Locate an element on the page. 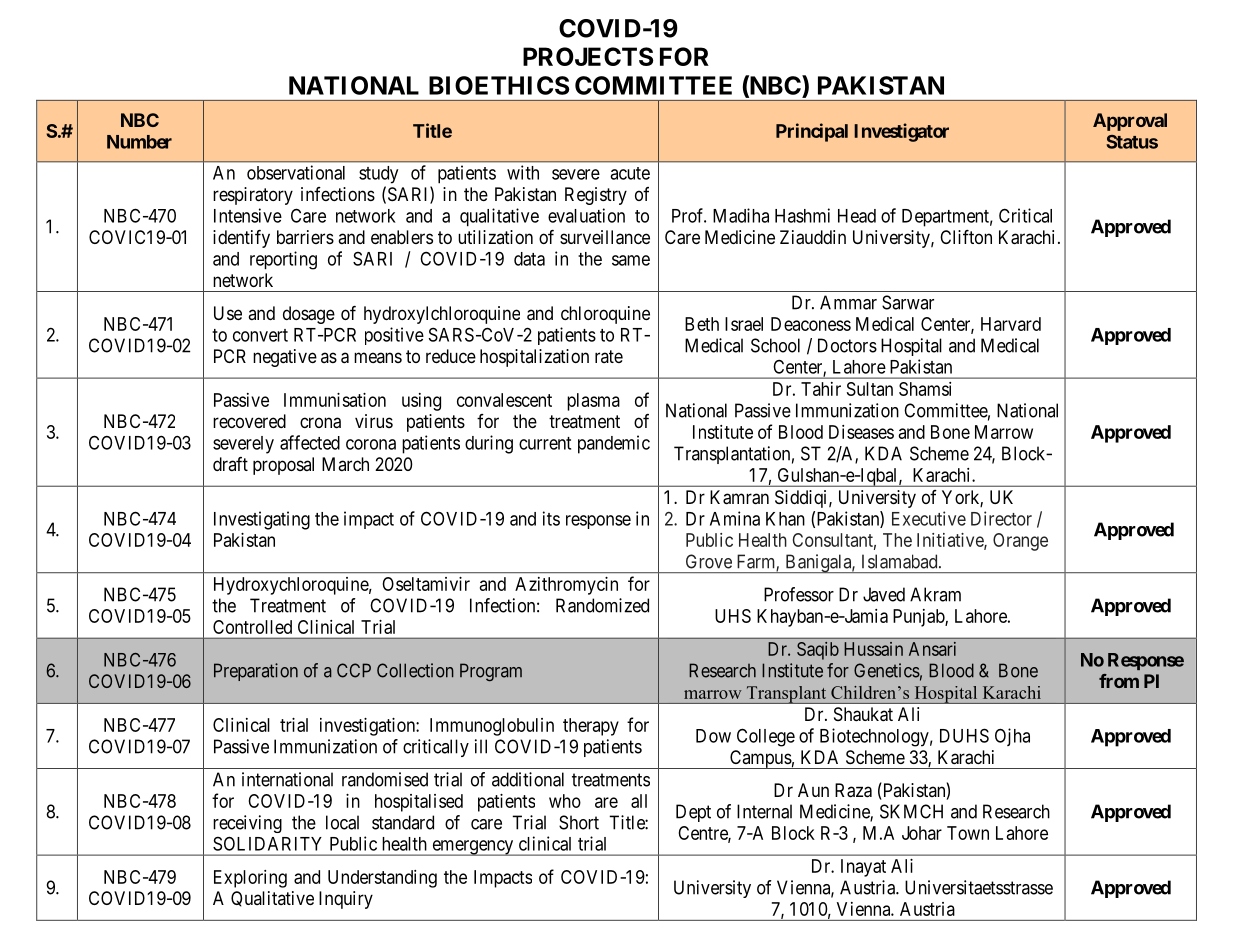 The height and width of the page is (952, 1233). convert is located at coordinates (260, 335).
